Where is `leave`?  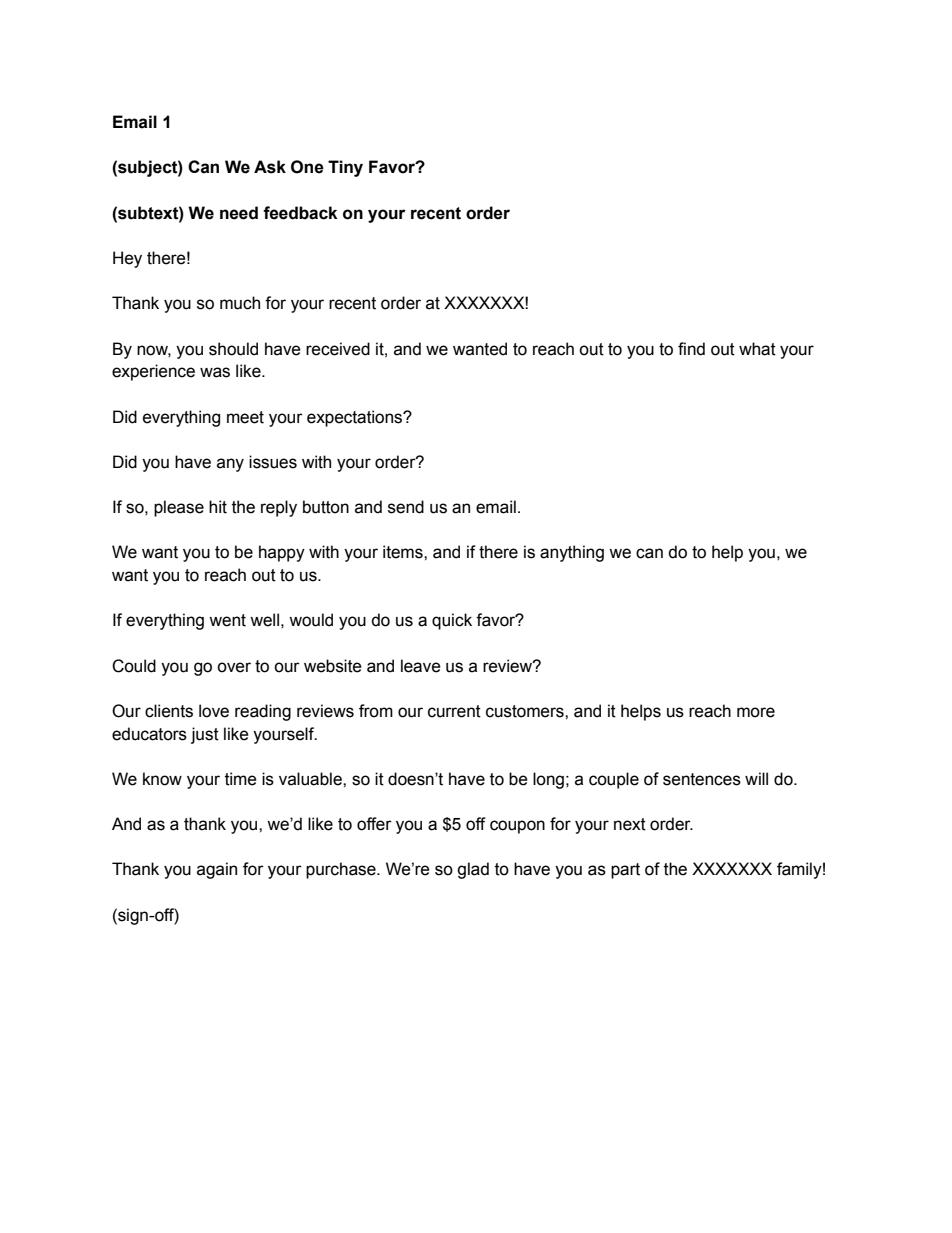 leave is located at coordinates (421, 666).
